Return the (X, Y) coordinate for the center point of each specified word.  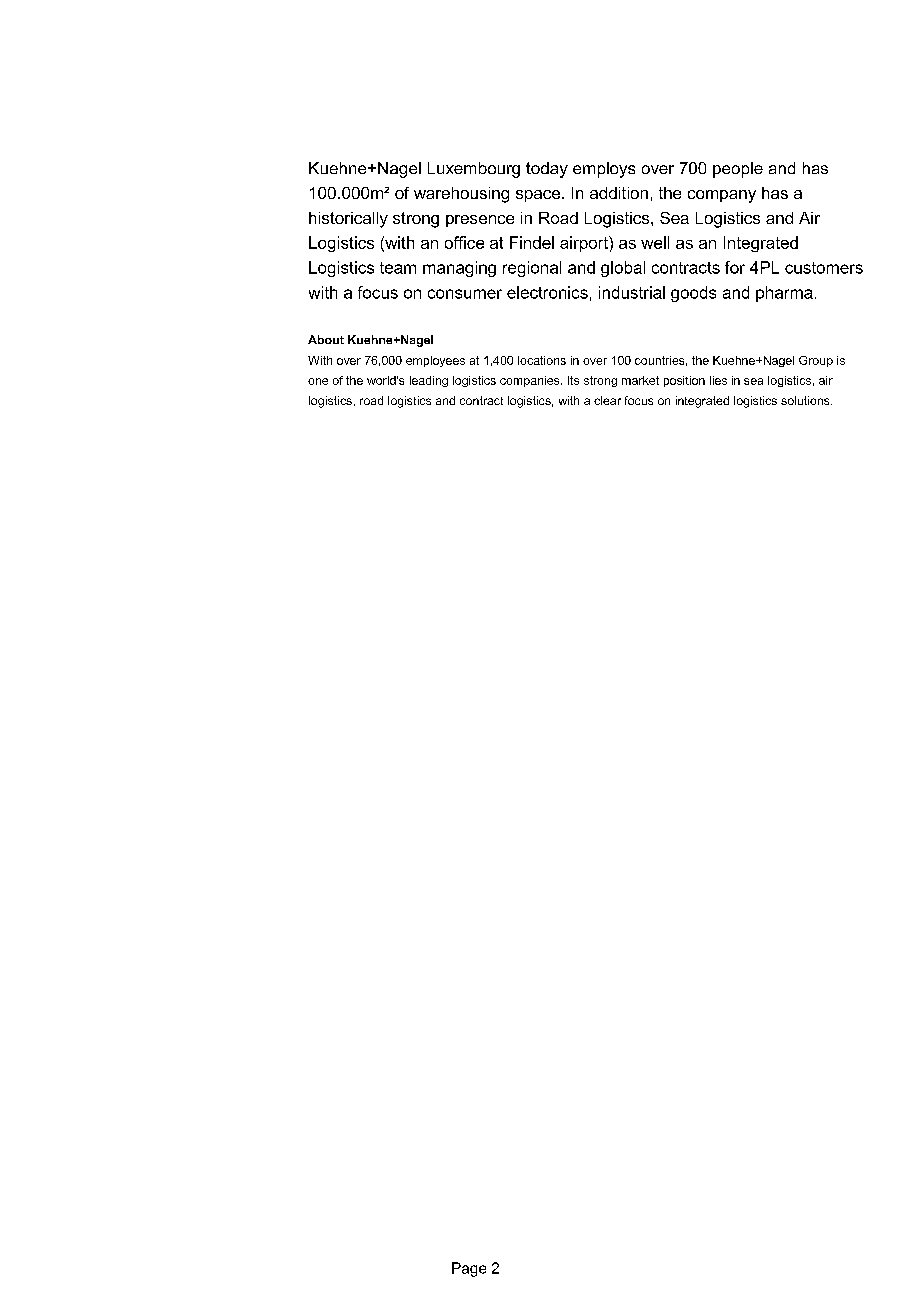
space (539, 196)
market (640, 380)
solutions (806, 400)
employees (435, 361)
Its (573, 380)
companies (531, 381)
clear (607, 400)
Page (469, 1269)
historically (348, 220)
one (318, 381)
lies (718, 380)
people (738, 170)
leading (429, 381)
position (684, 381)
